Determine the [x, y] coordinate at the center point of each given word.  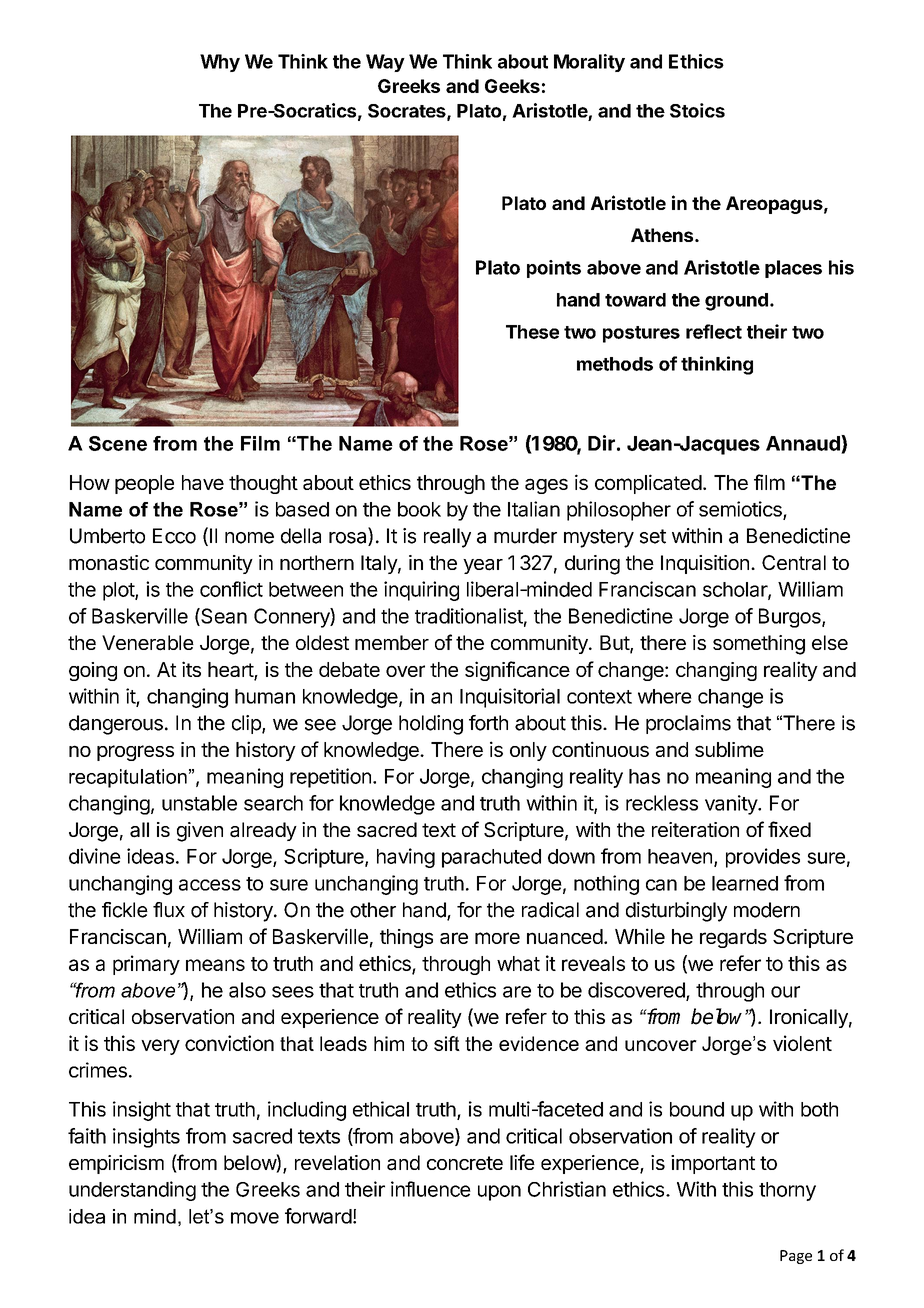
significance [517, 671]
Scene [118, 443]
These [532, 332]
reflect [714, 331]
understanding [132, 1191]
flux [169, 910]
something [759, 645]
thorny [787, 1191]
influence [431, 1189]
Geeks [512, 86]
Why [220, 63]
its [191, 669]
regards [733, 938]
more [497, 938]
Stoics [697, 110]
